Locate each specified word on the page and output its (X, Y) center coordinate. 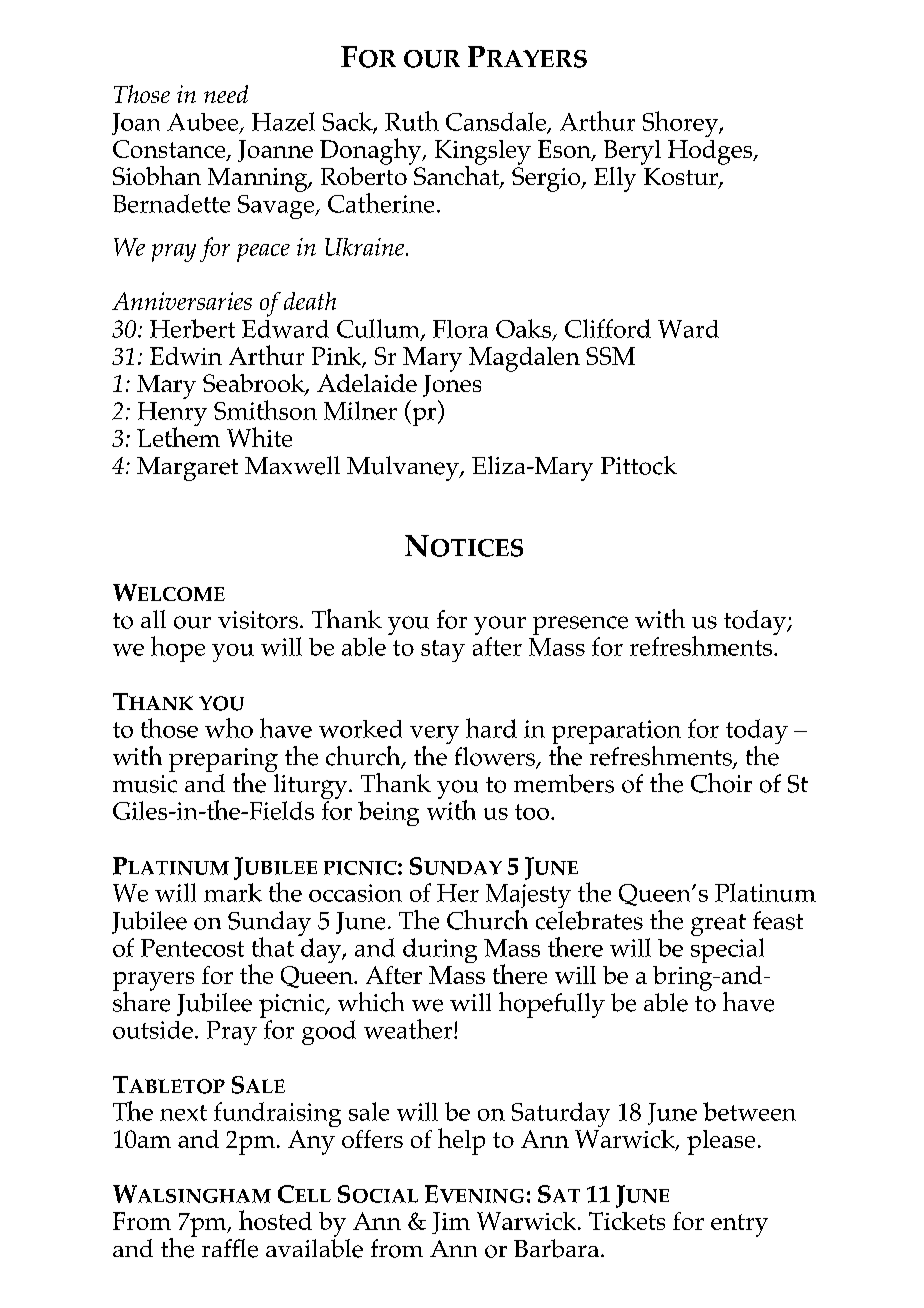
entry (739, 1225)
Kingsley (483, 153)
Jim (451, 1223)
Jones (452, 386)
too (532, 812)
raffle (230, 1248)
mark (233, 892)
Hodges (711, 152)
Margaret (187, 469)
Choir (721, 783)
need (226, 94)
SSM (610, 356)
